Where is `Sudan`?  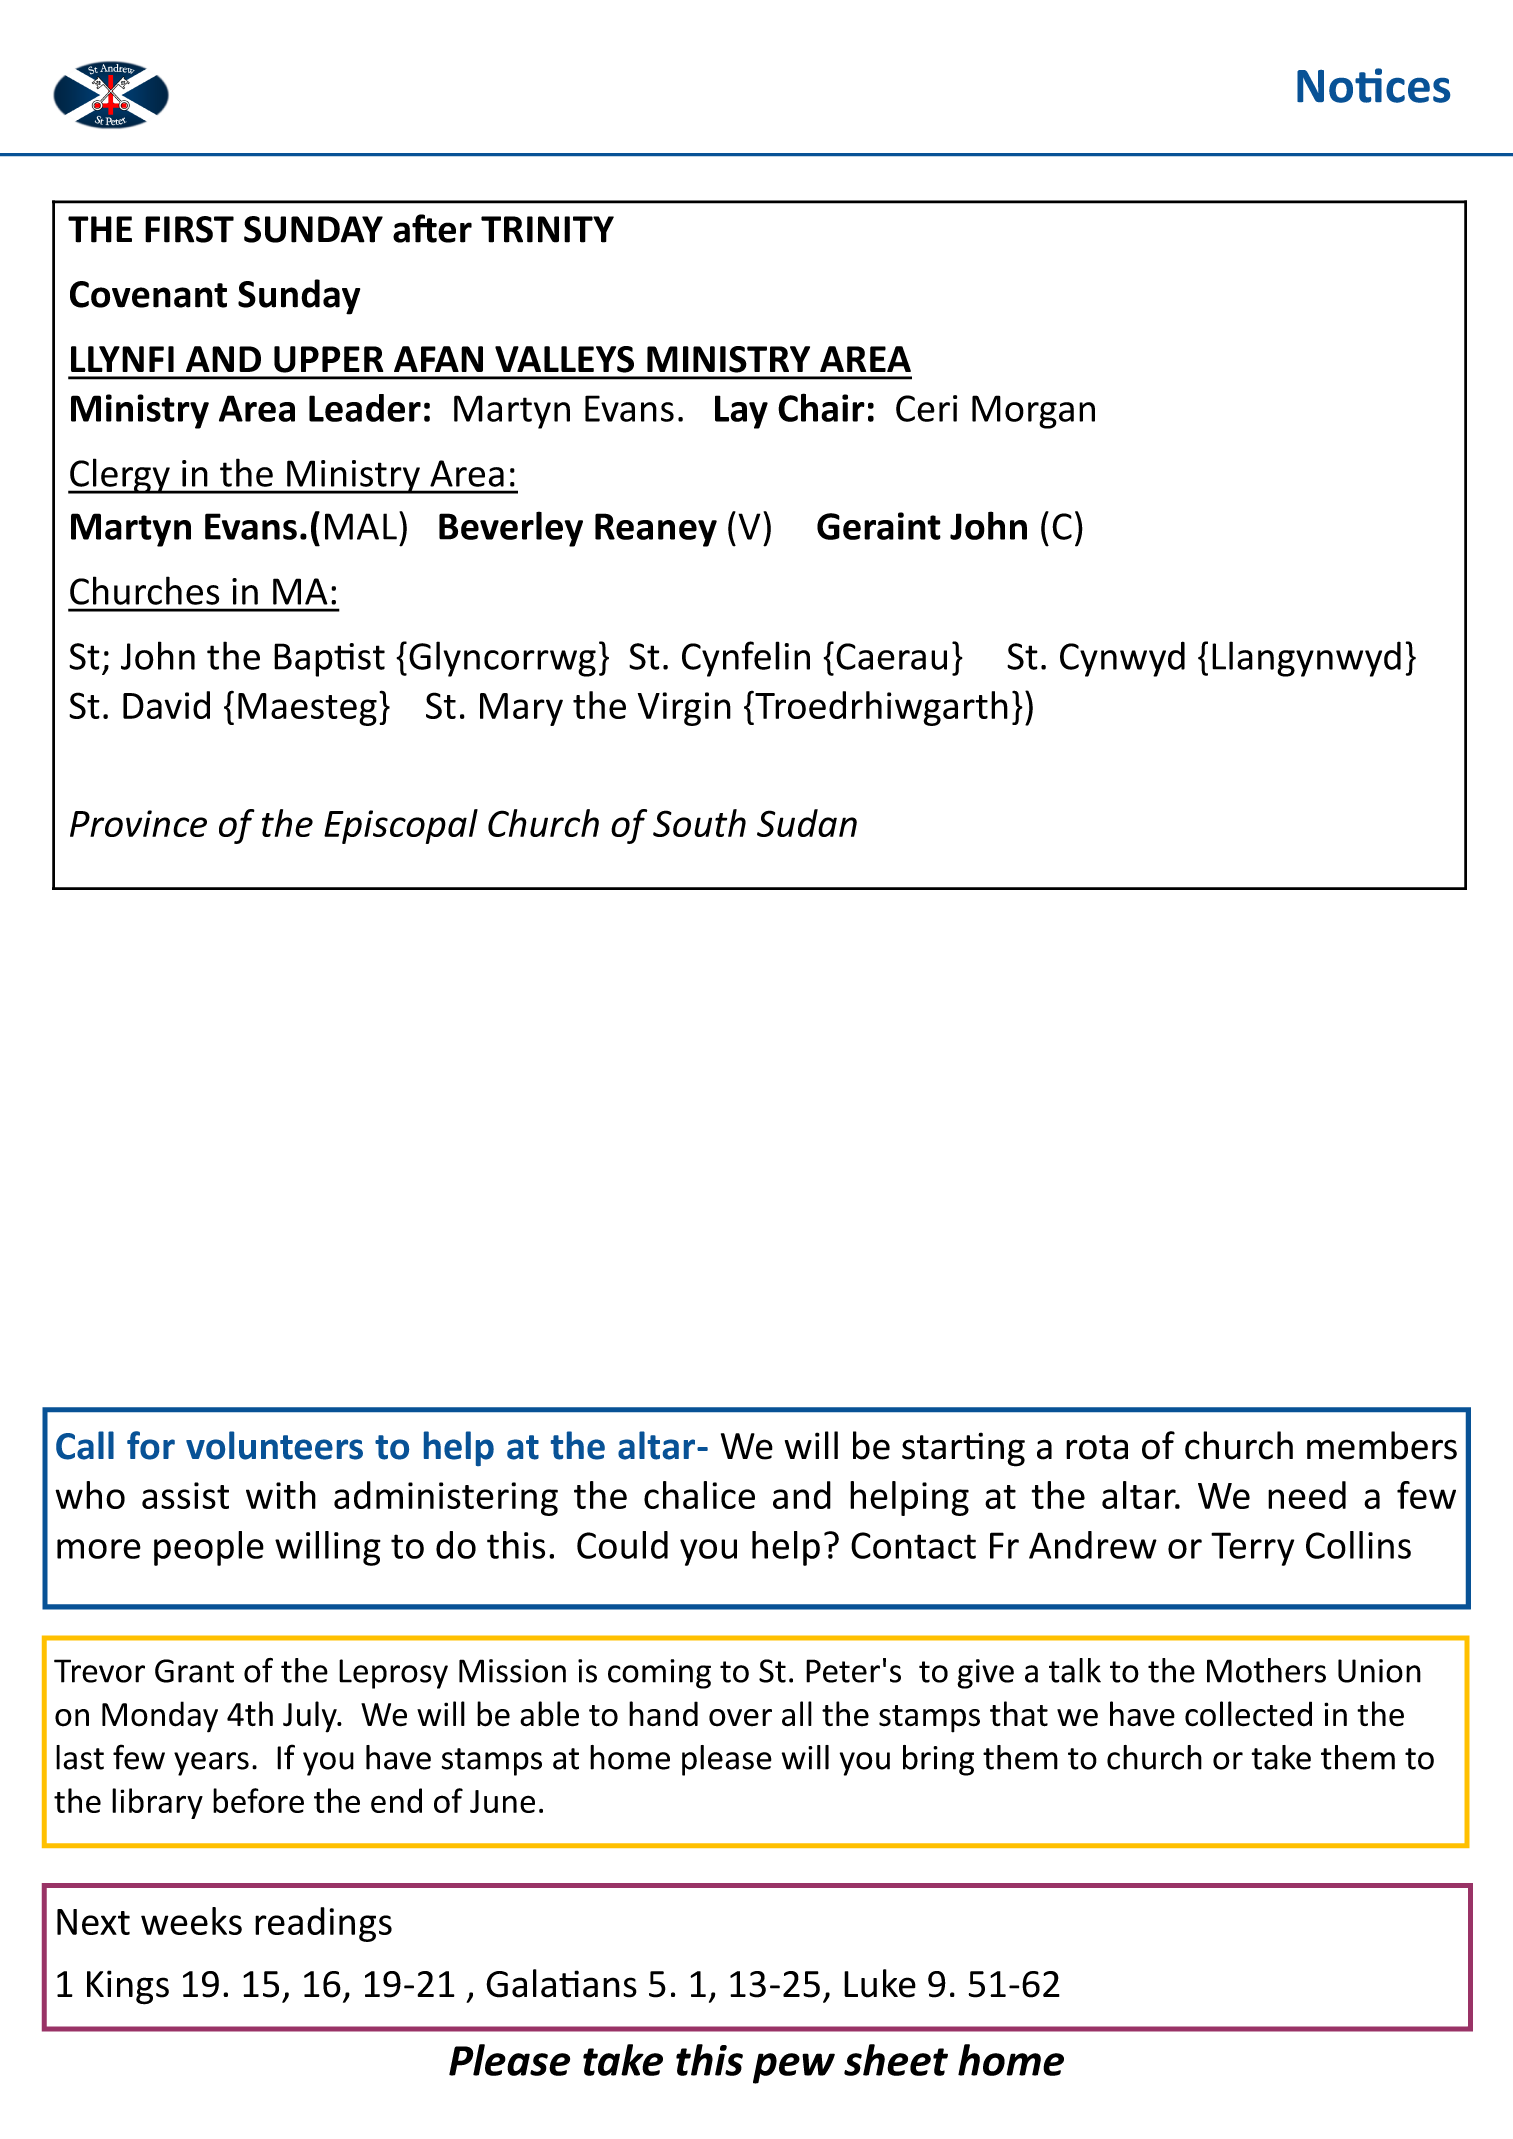 Sudan is located at coordinates (807, 823).
